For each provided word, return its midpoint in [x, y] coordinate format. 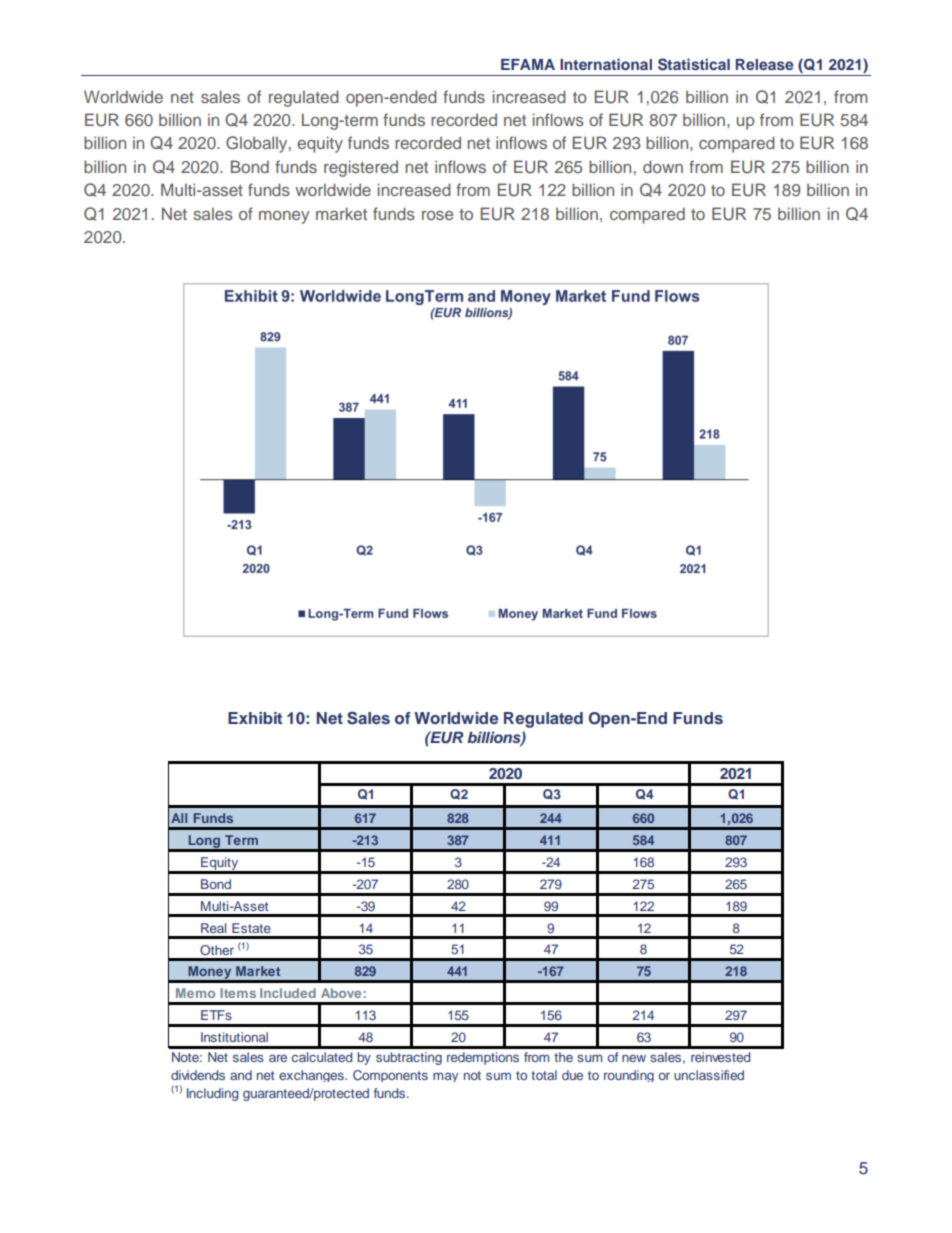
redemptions [483, 1058]
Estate [251, 928]
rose [437, 215]
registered [361, 168]
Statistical [694, 64]
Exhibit [255, 718]
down [663, 166]
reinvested [720, 1057]
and [241, 1075]
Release [764, 64]
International [606, 64]
